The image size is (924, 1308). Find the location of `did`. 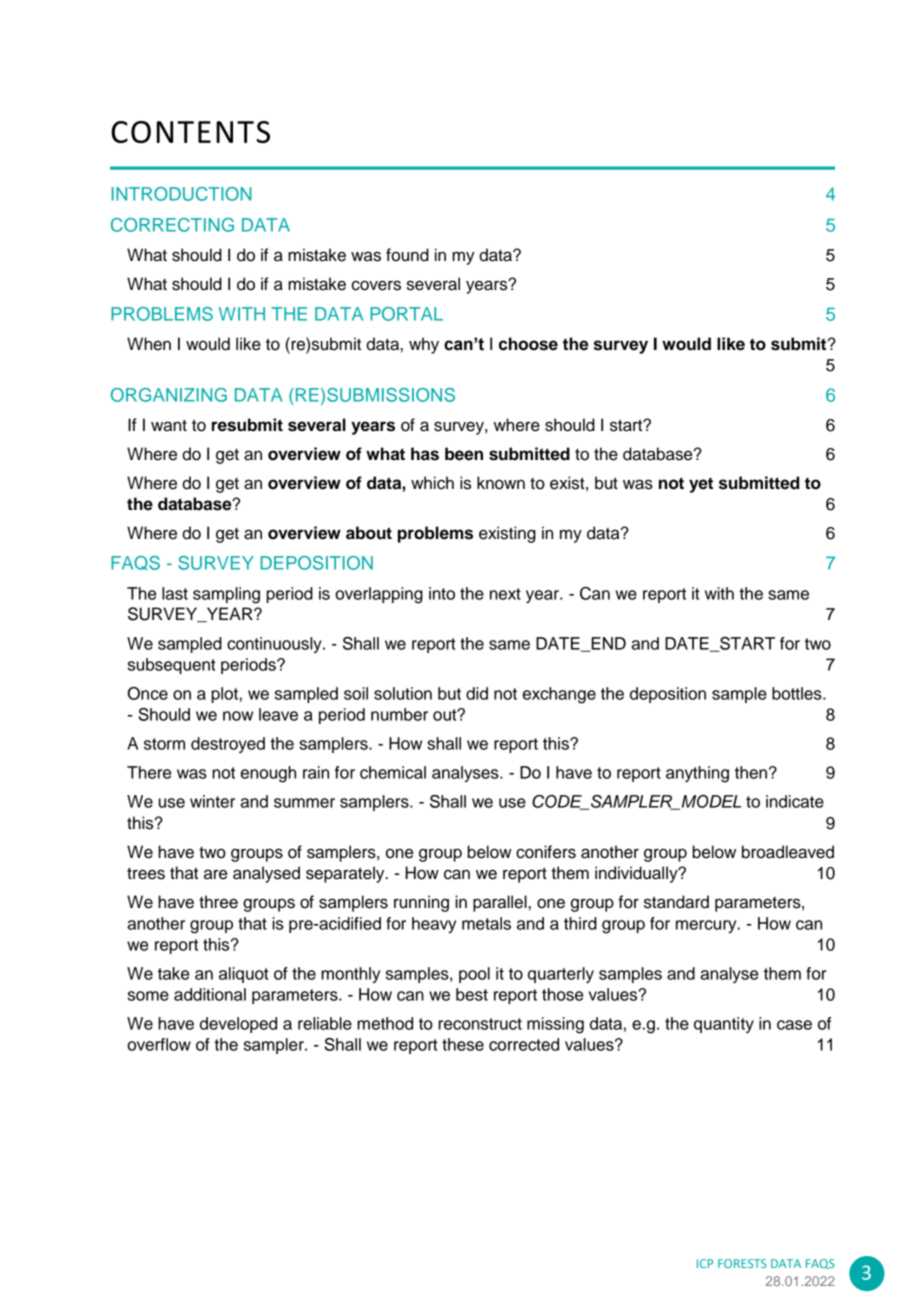

did is located at coordinates (477, 693).
